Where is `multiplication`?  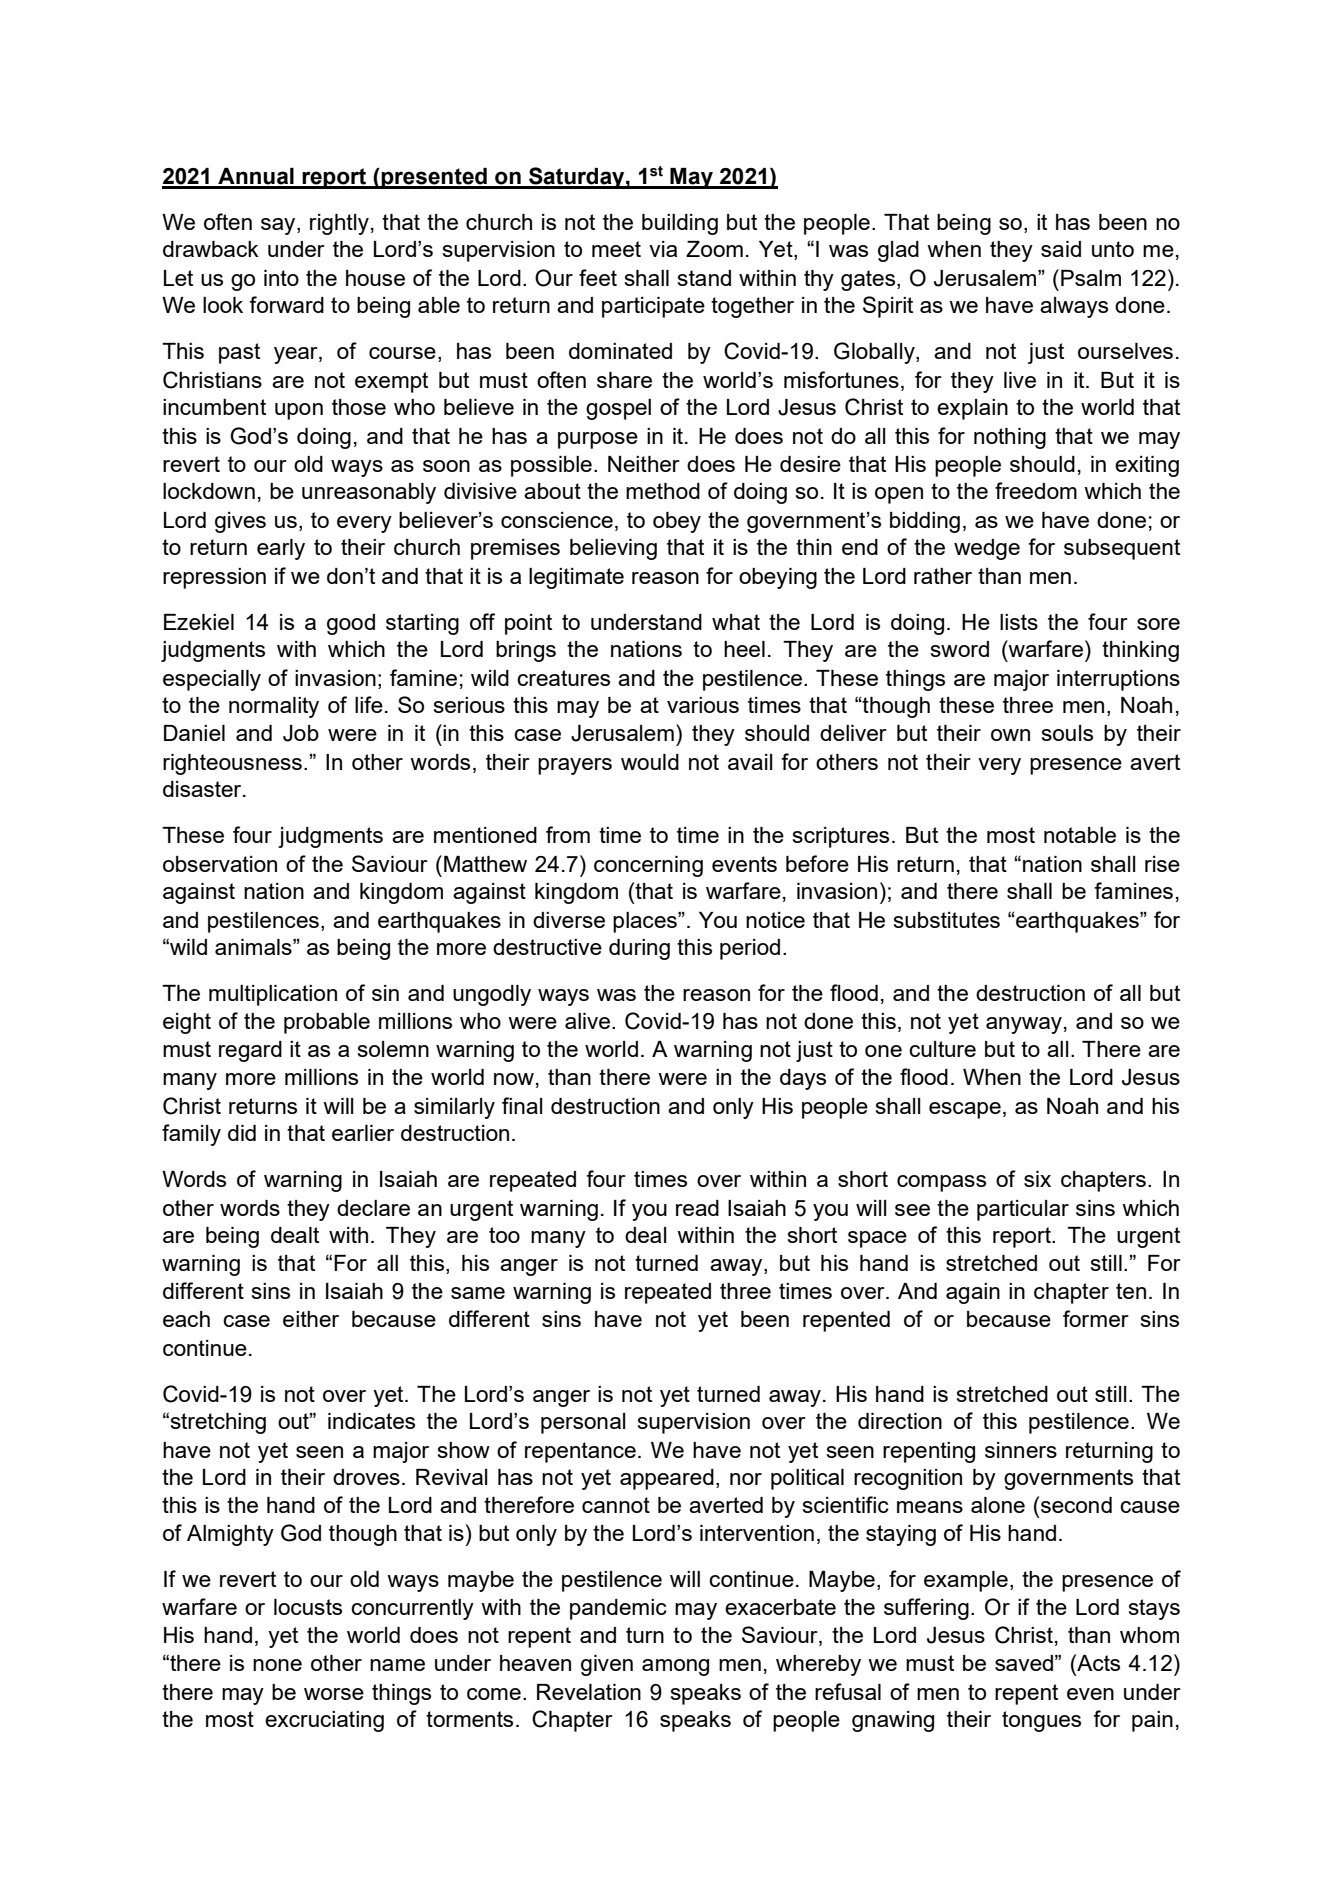 multiplication is located at coordinates (273, 995).
